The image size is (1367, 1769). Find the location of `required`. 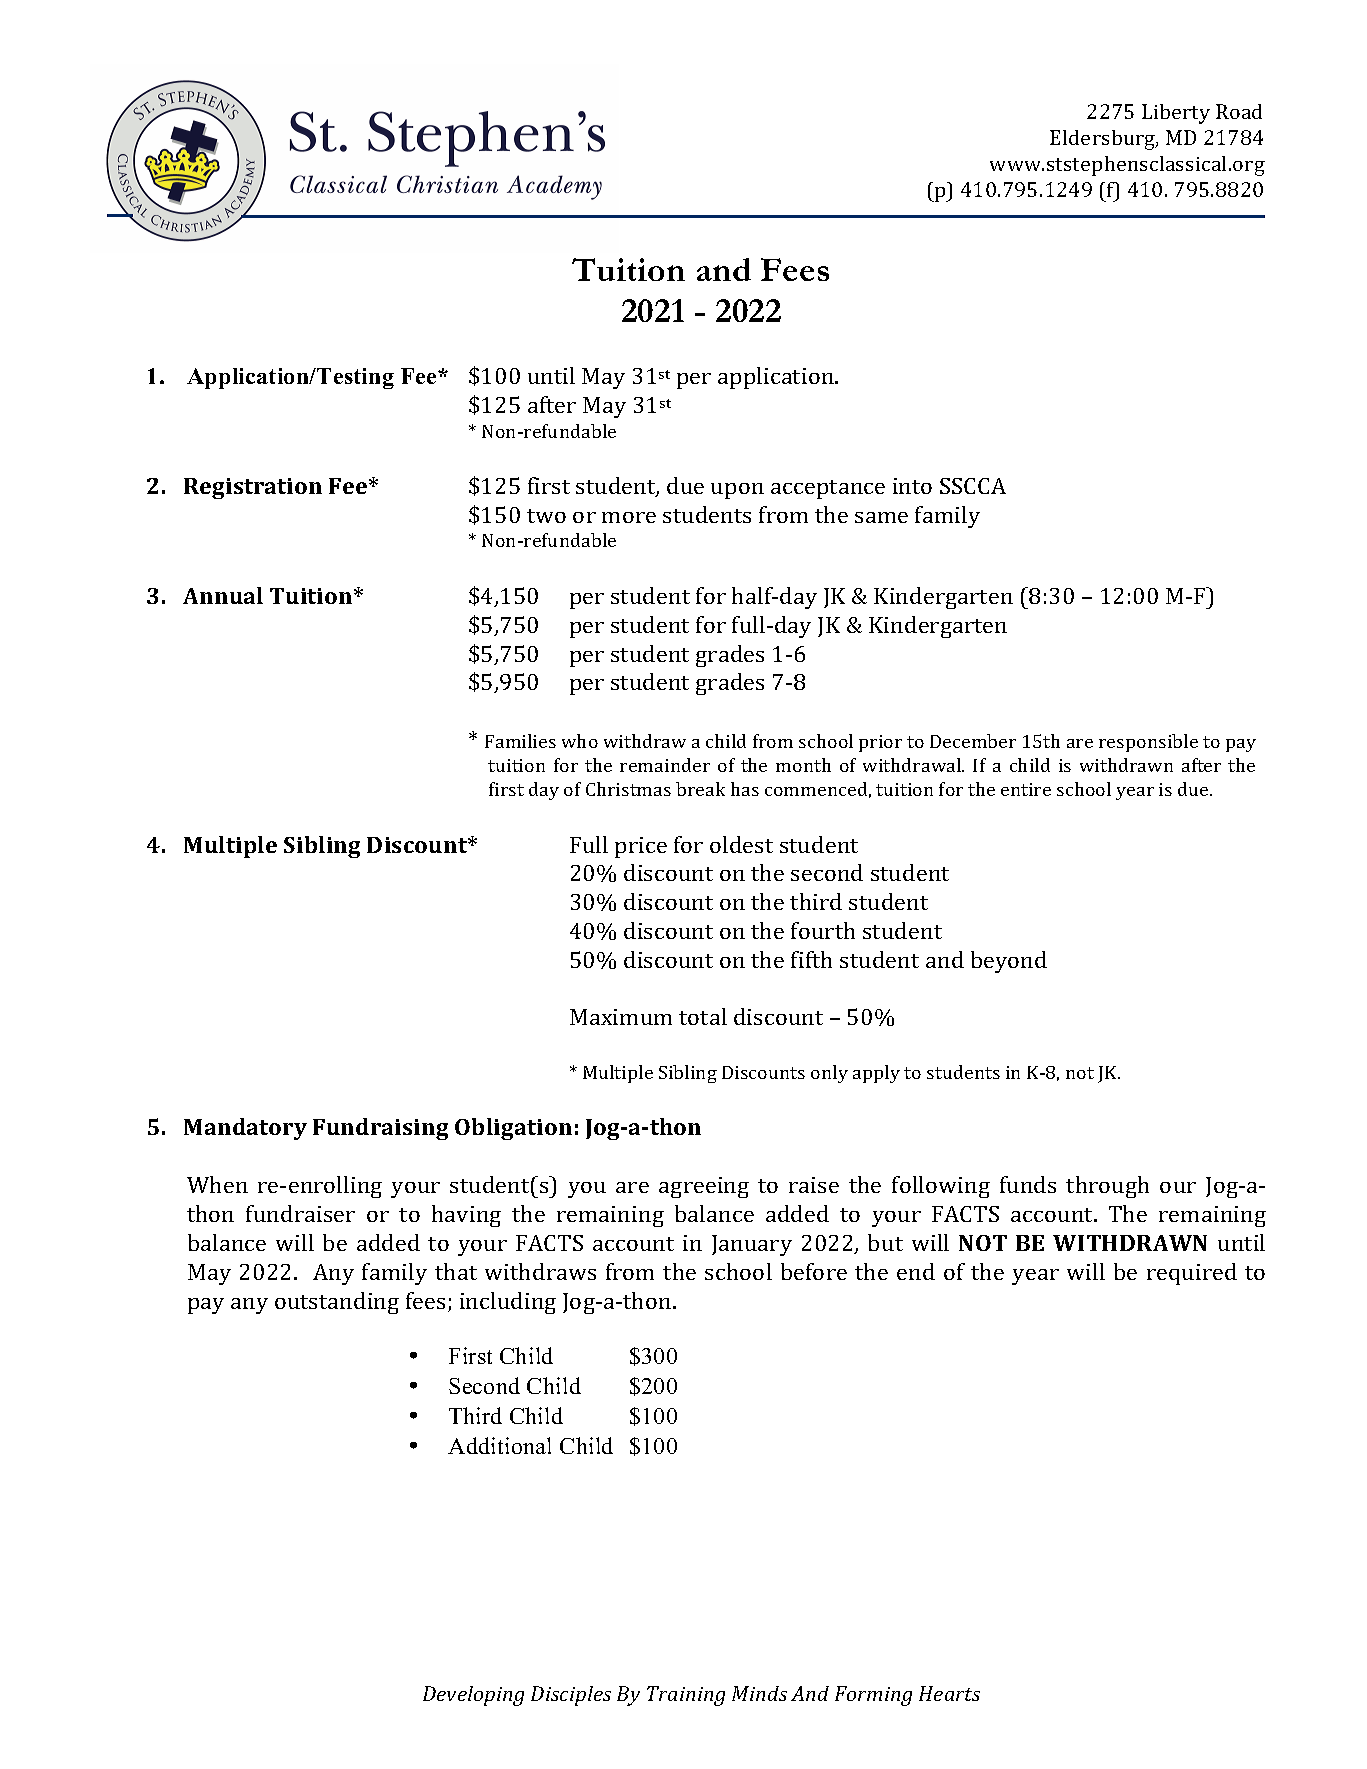

required is located at coordinates (1192, 1274).
